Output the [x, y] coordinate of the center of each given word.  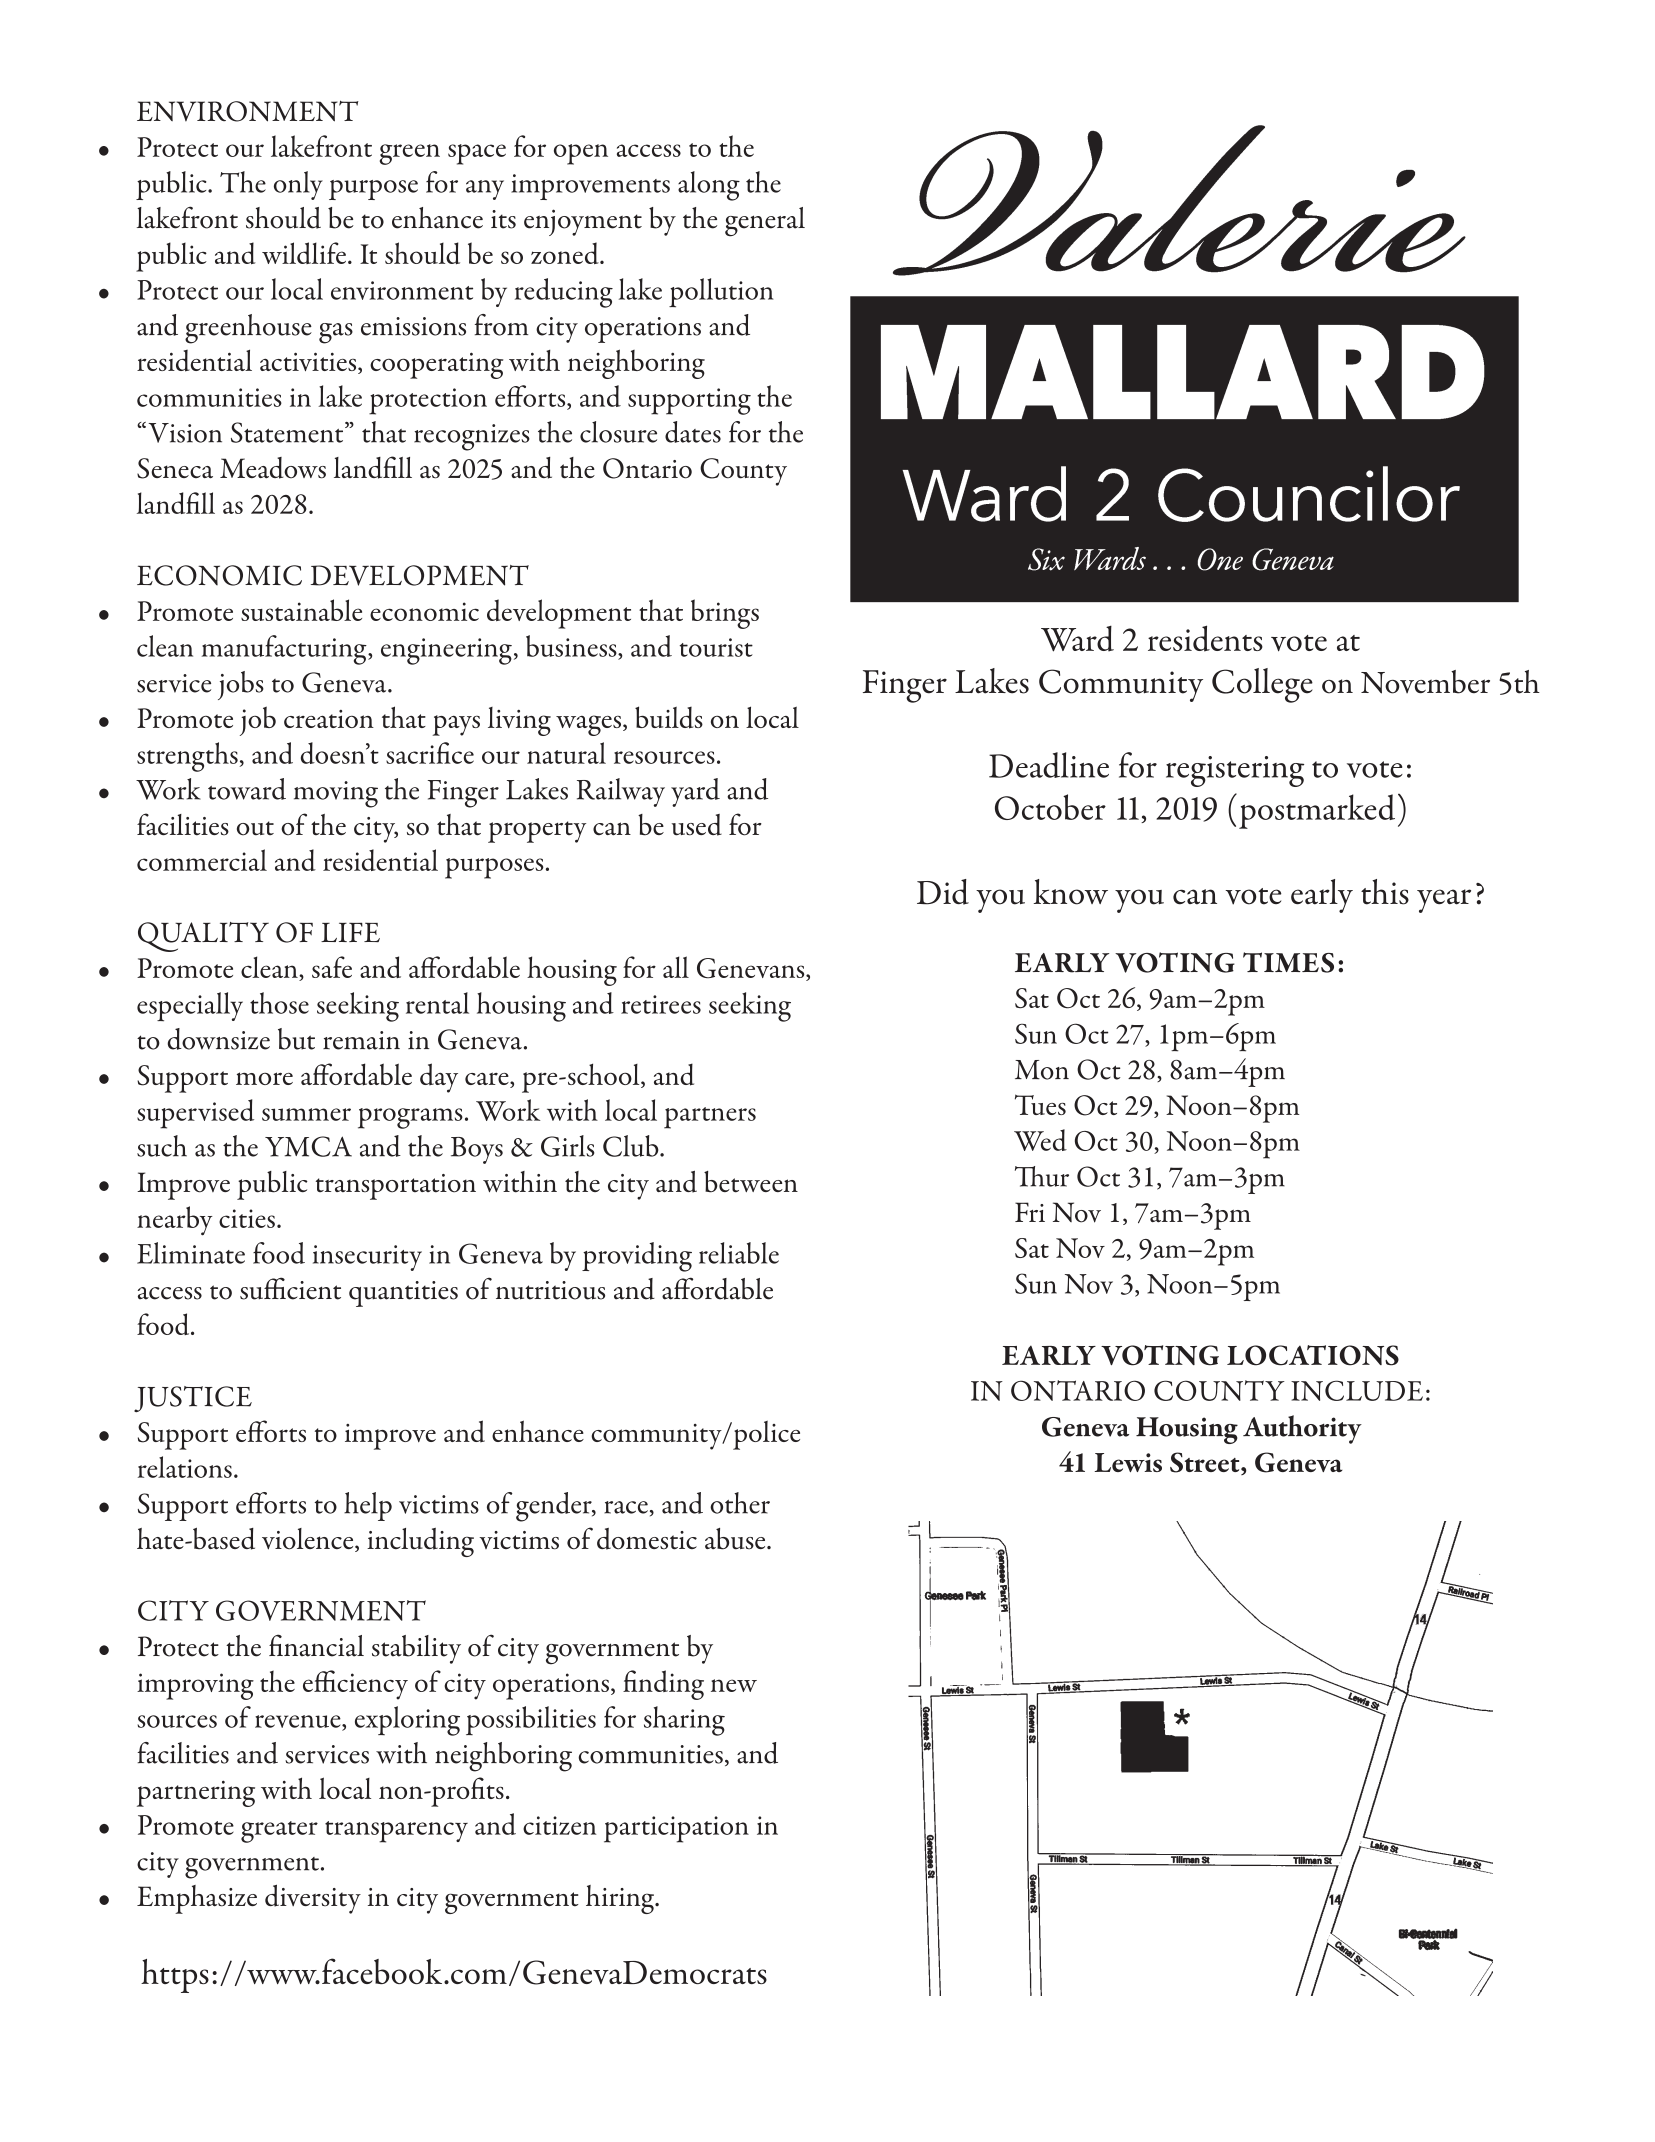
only [298, 185]
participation [676, 1829]
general [765, 222]
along [709, 186]
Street [1206, 1463]
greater [279, 1832]
